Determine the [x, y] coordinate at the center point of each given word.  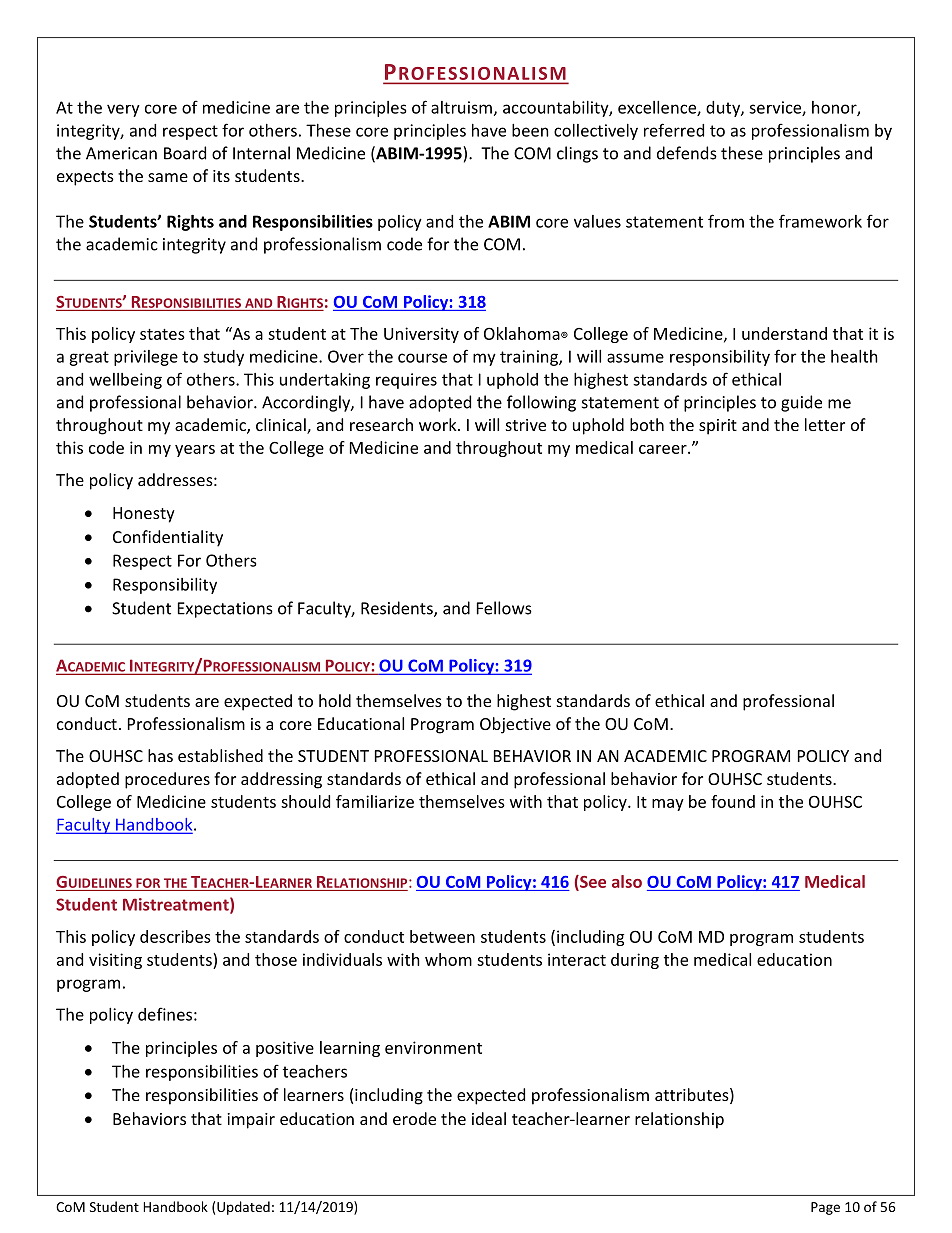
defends [687, 153]
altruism [461, 107]
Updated [243, 1208]
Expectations [225, 610]
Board [185, 153]
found [733, 801]
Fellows [504, 608]
